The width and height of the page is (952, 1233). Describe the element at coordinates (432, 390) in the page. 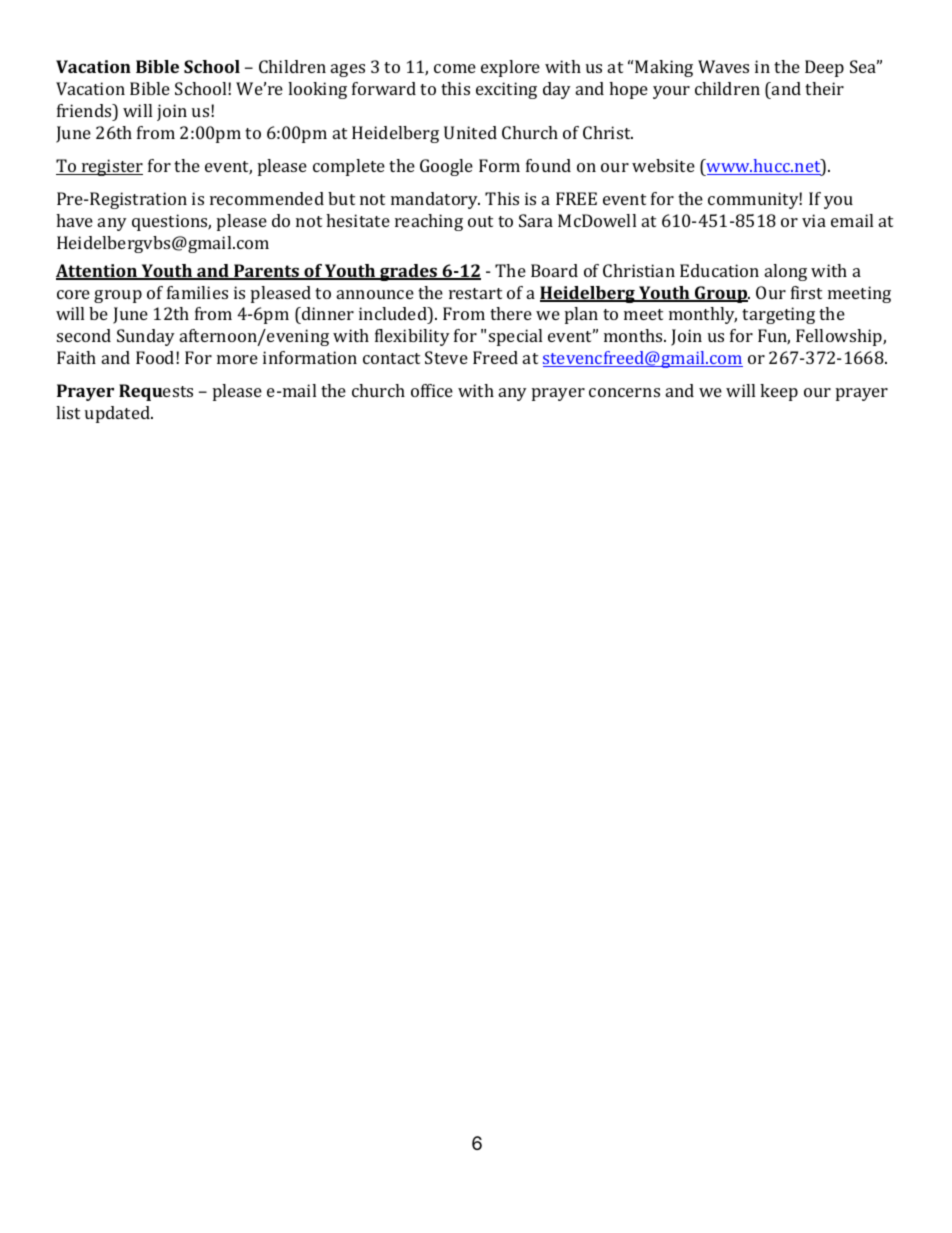

I see `office` at that location.
